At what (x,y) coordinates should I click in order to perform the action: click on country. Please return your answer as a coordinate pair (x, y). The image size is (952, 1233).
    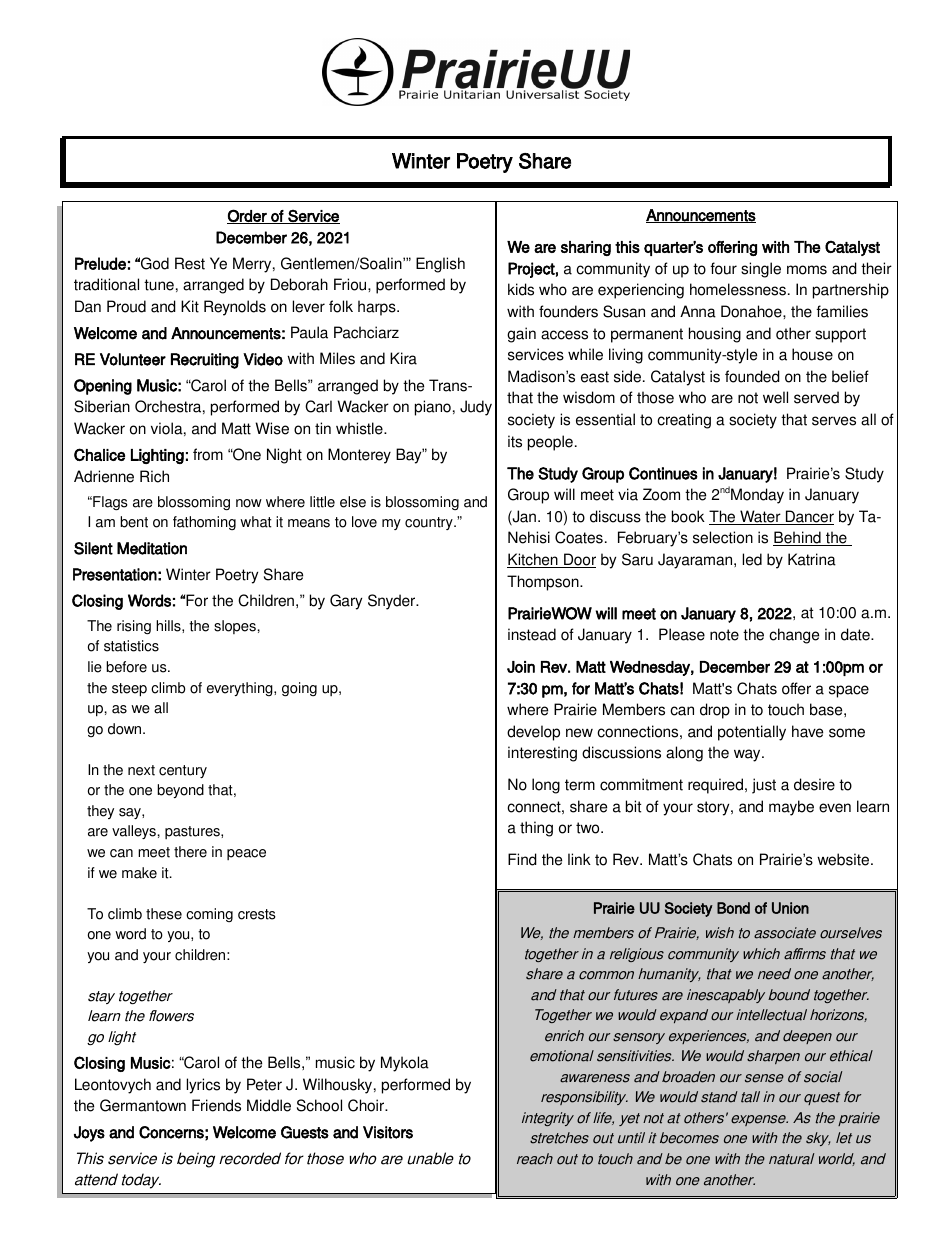
    Looking at the image, I should click on (430, 523).
